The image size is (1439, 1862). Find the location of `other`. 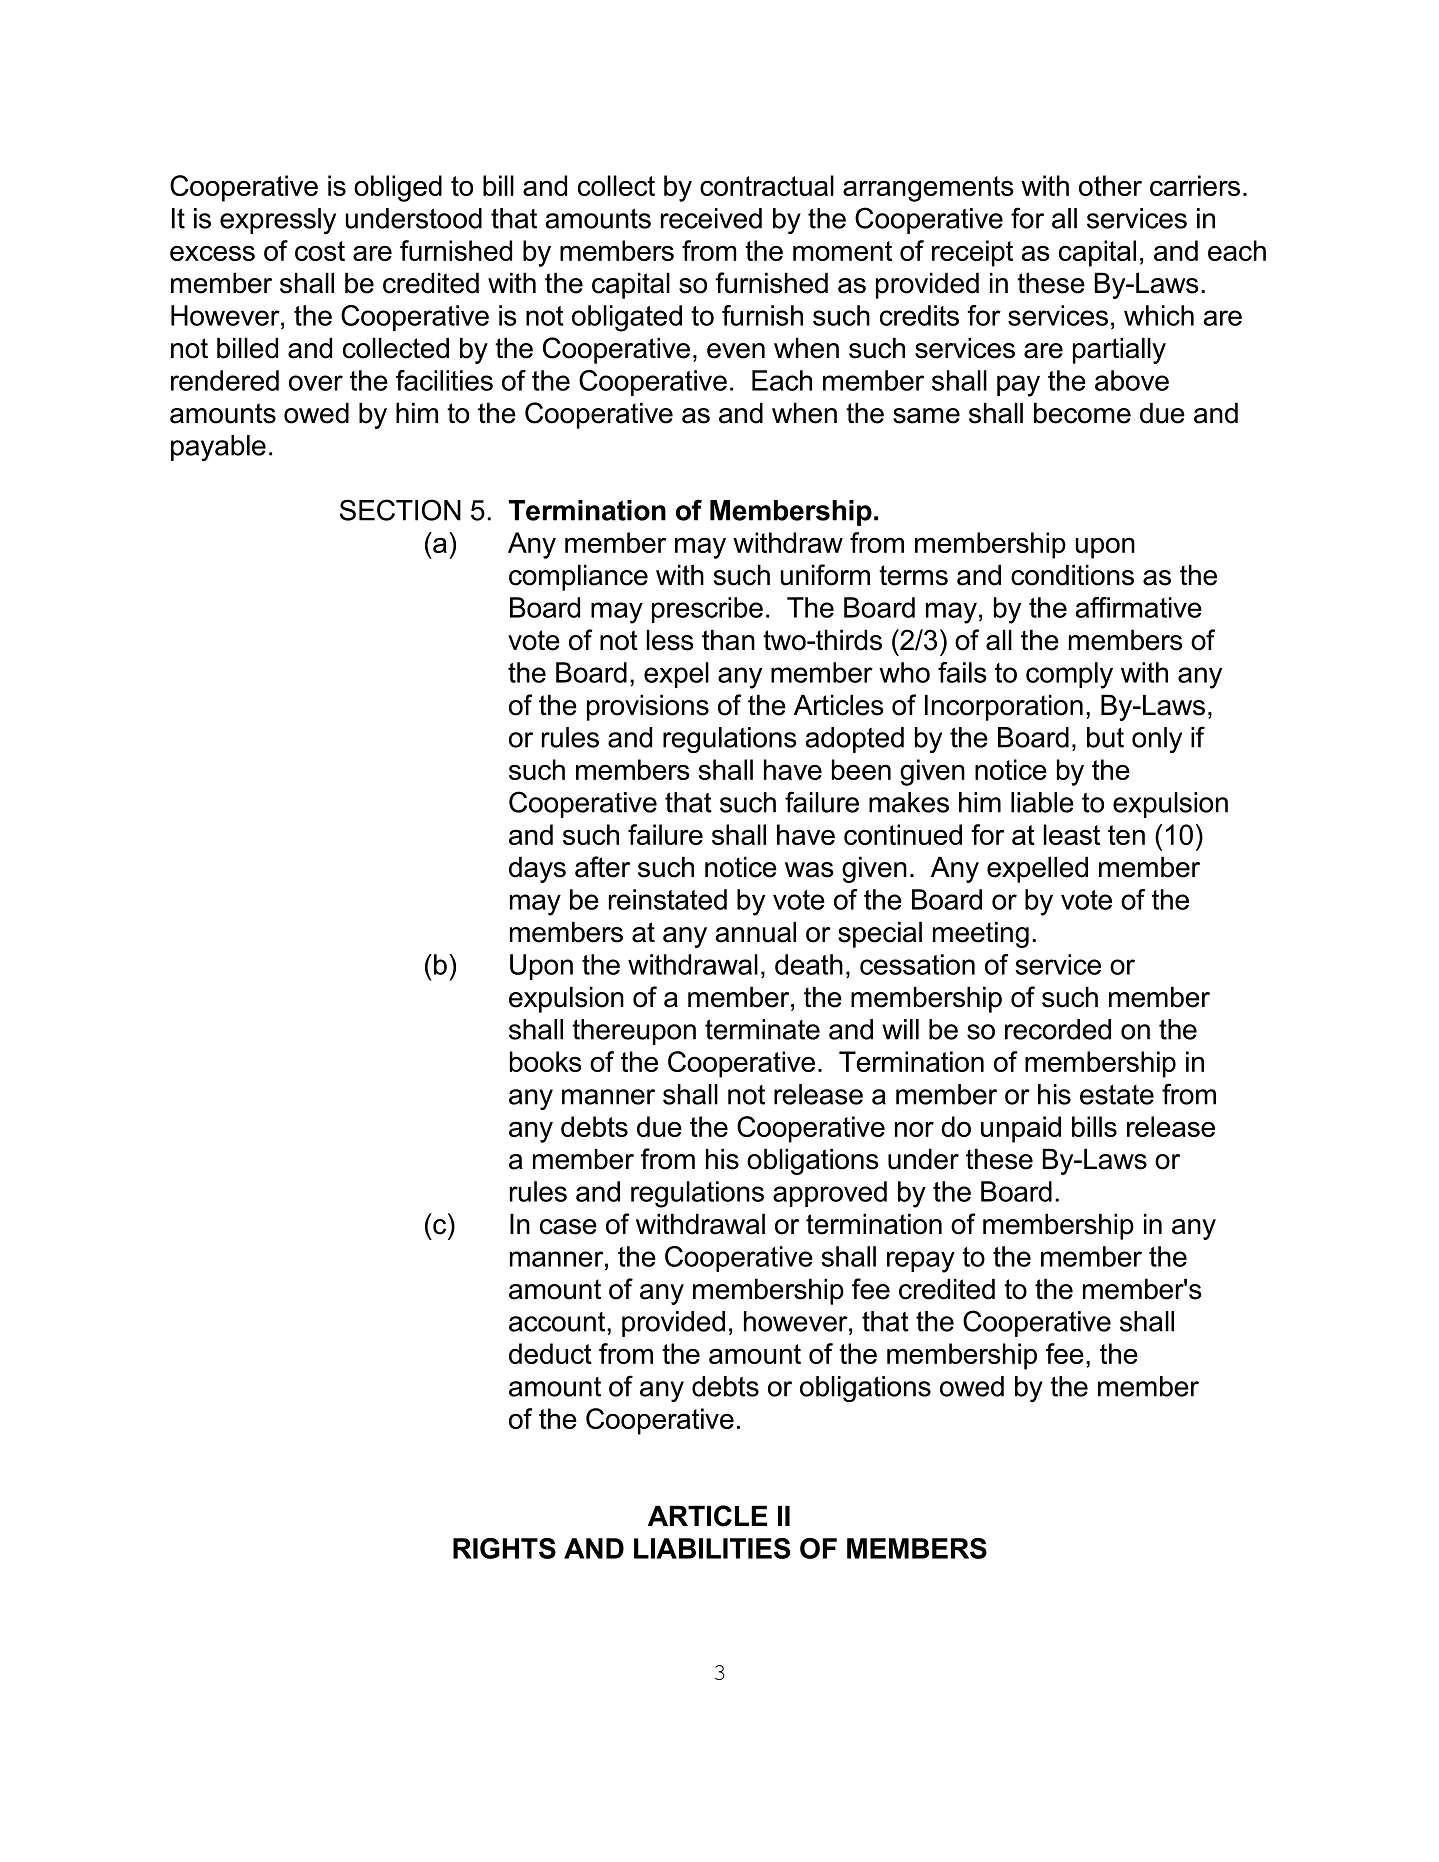

other is located at coordinates (1110, 185).
